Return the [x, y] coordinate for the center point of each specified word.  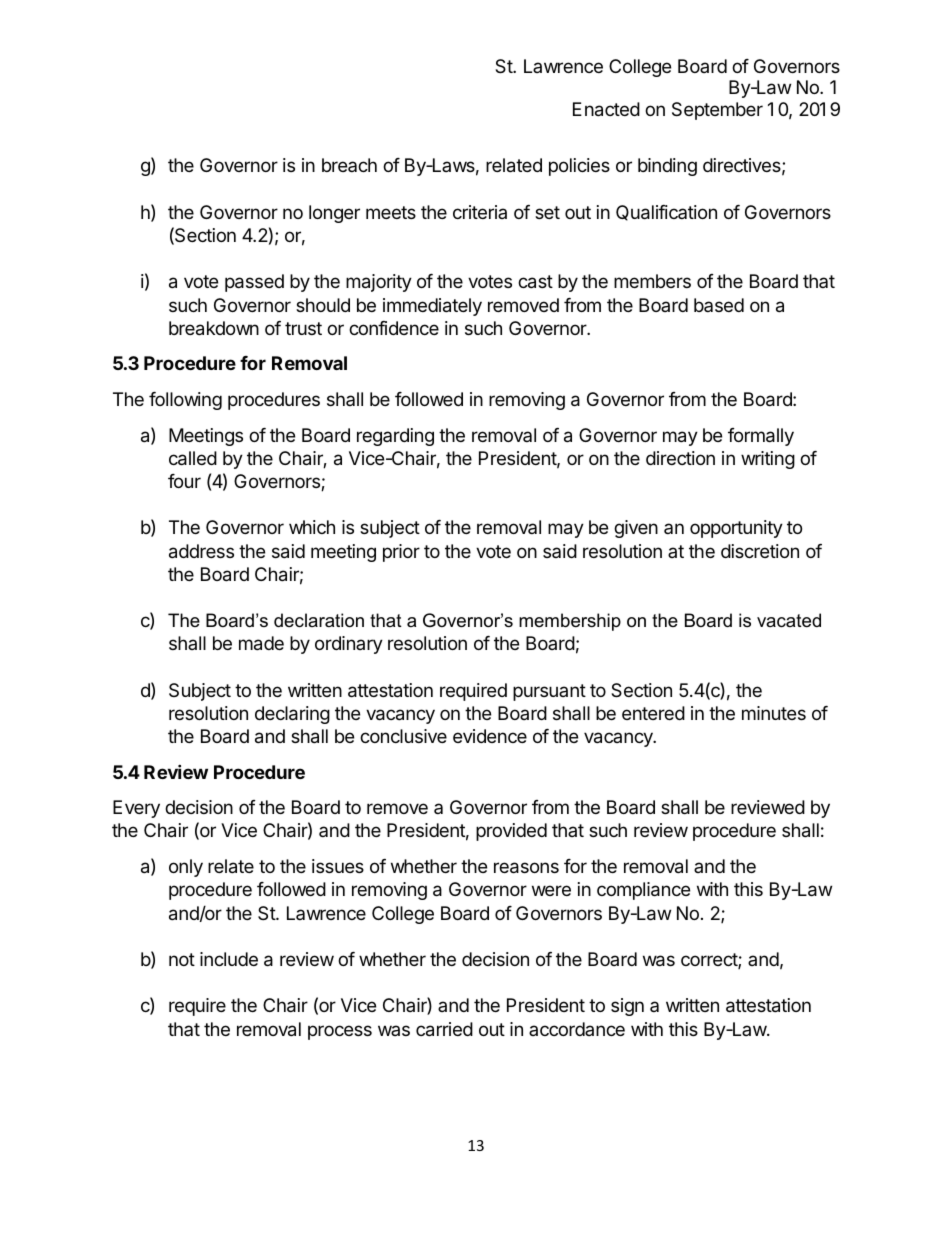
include [229, 959]
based [719, 305]
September [717, 111]
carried [444, 1029]
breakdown [214, 328]
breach [349, 165]
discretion [760, 551]
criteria [480, 212]
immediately [432, 307]
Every [136, 809]
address [201, 551]
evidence [490, 736]
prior [401, 553]
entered [653, 713]
